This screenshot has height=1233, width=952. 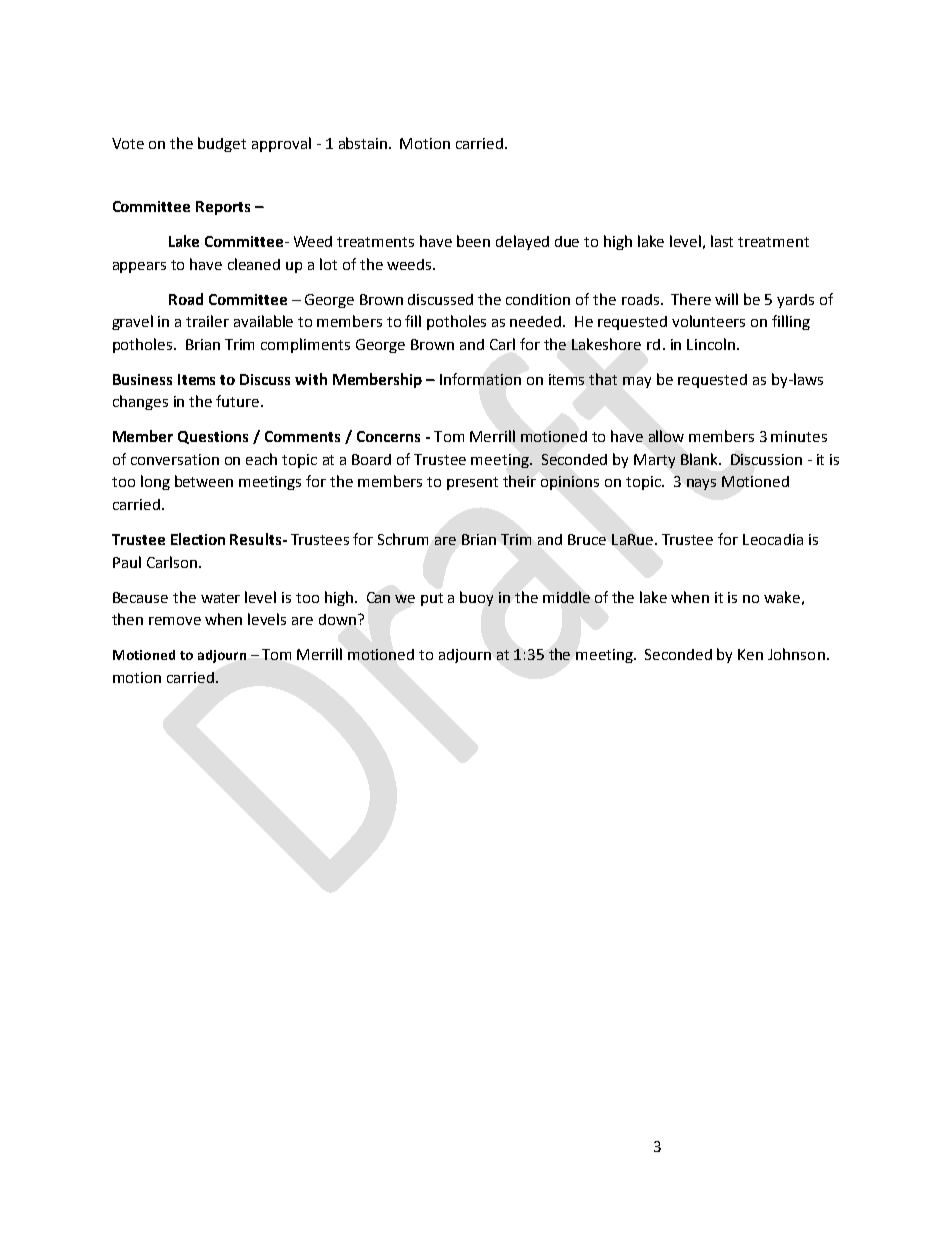 What do you see at coordinates (239, 401) in the screenshot?
I see `future` at bounding box center [239, 401].
